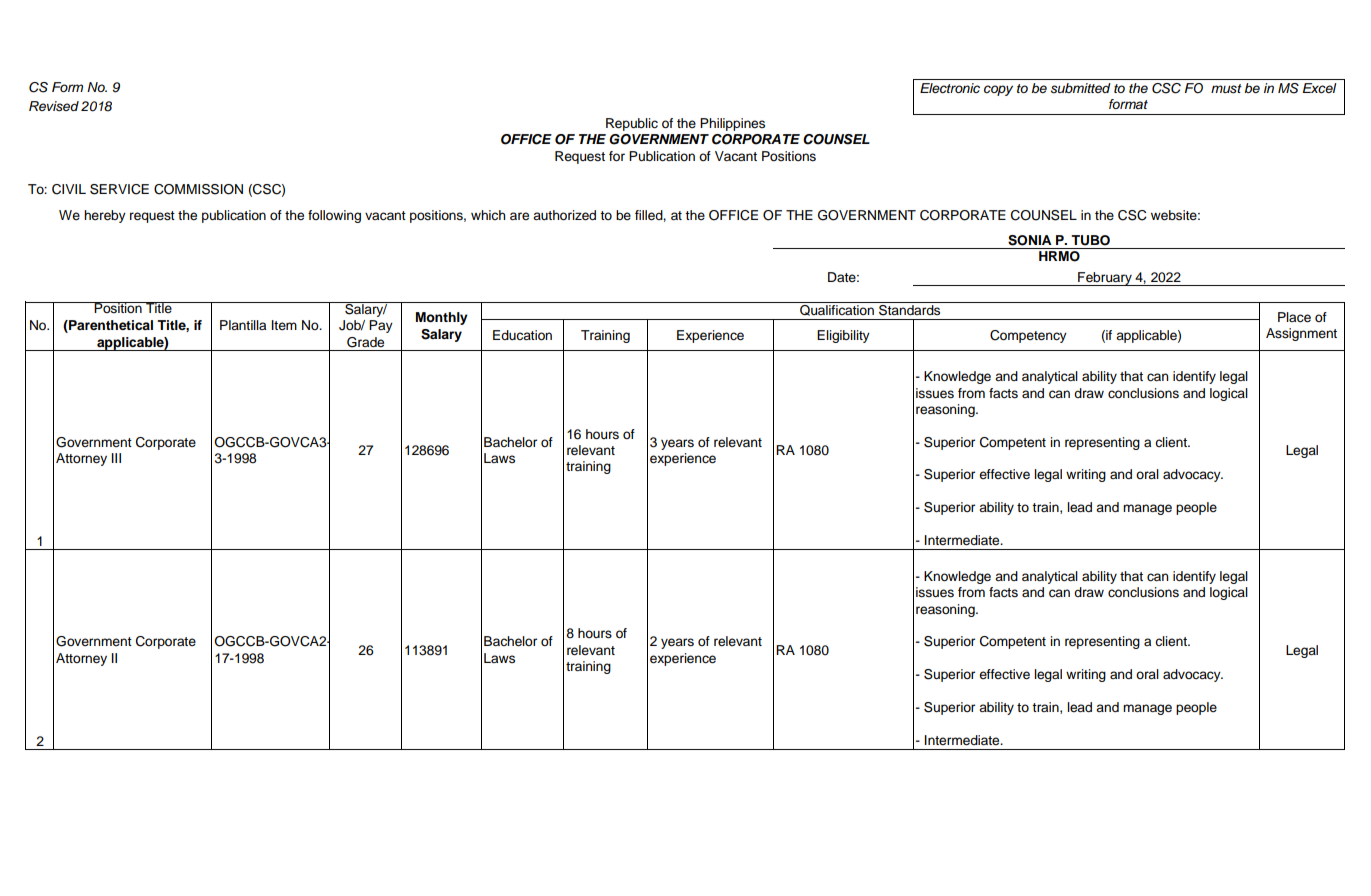 This screenshot has width=1371, height=896. I want to click on authorized, so click(564, 215).
